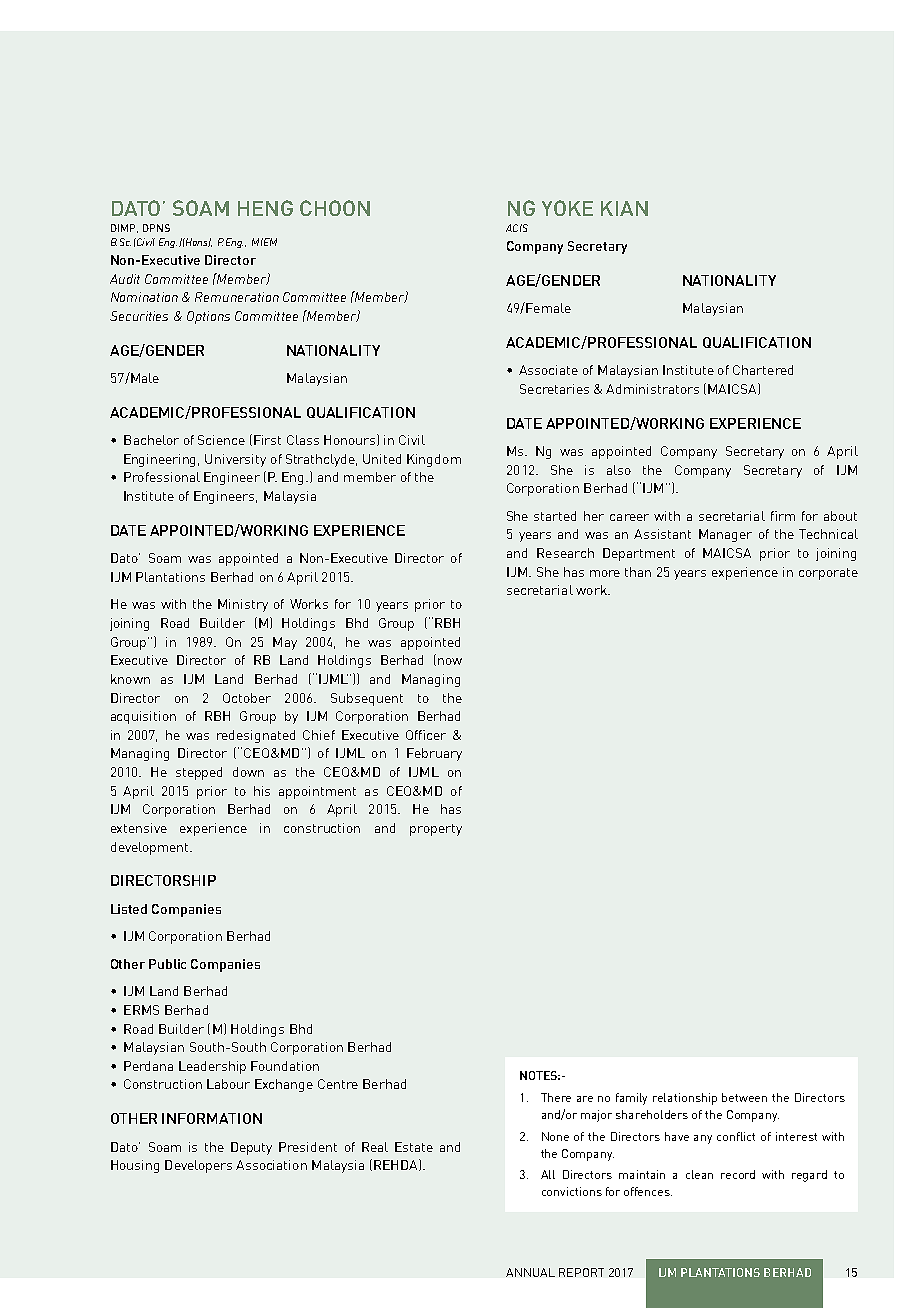 This image has height=1308, width=924. I want to click on ANNUAL, so click(530, 1272).
